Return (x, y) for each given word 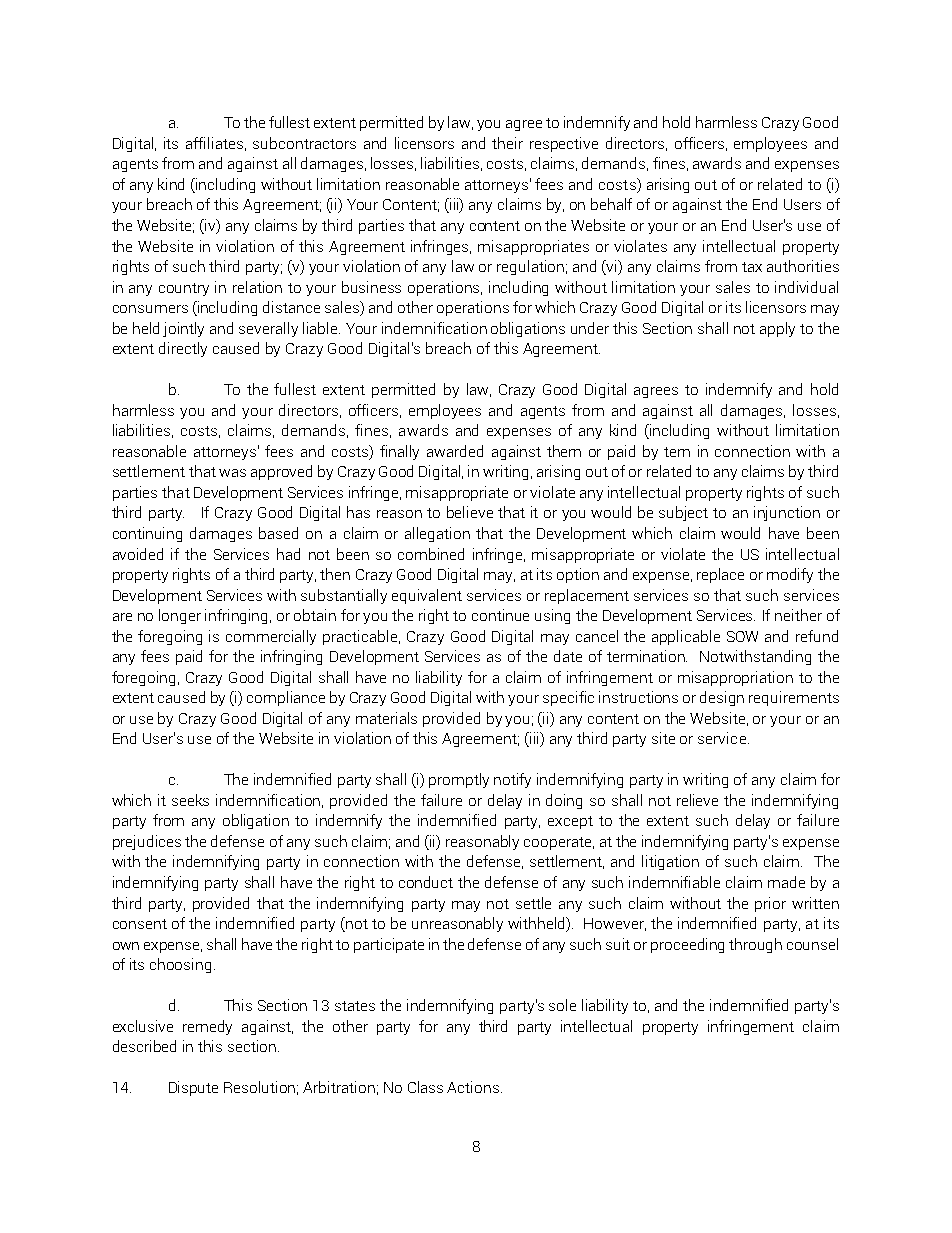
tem (677, 452)
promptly (459, 780)
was (232, 473)
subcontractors (304, 143)
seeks (190, 800)
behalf (611, 204)
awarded (455, 451)
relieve (697, 800)
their (507, 143)
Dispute (193, 1088)
